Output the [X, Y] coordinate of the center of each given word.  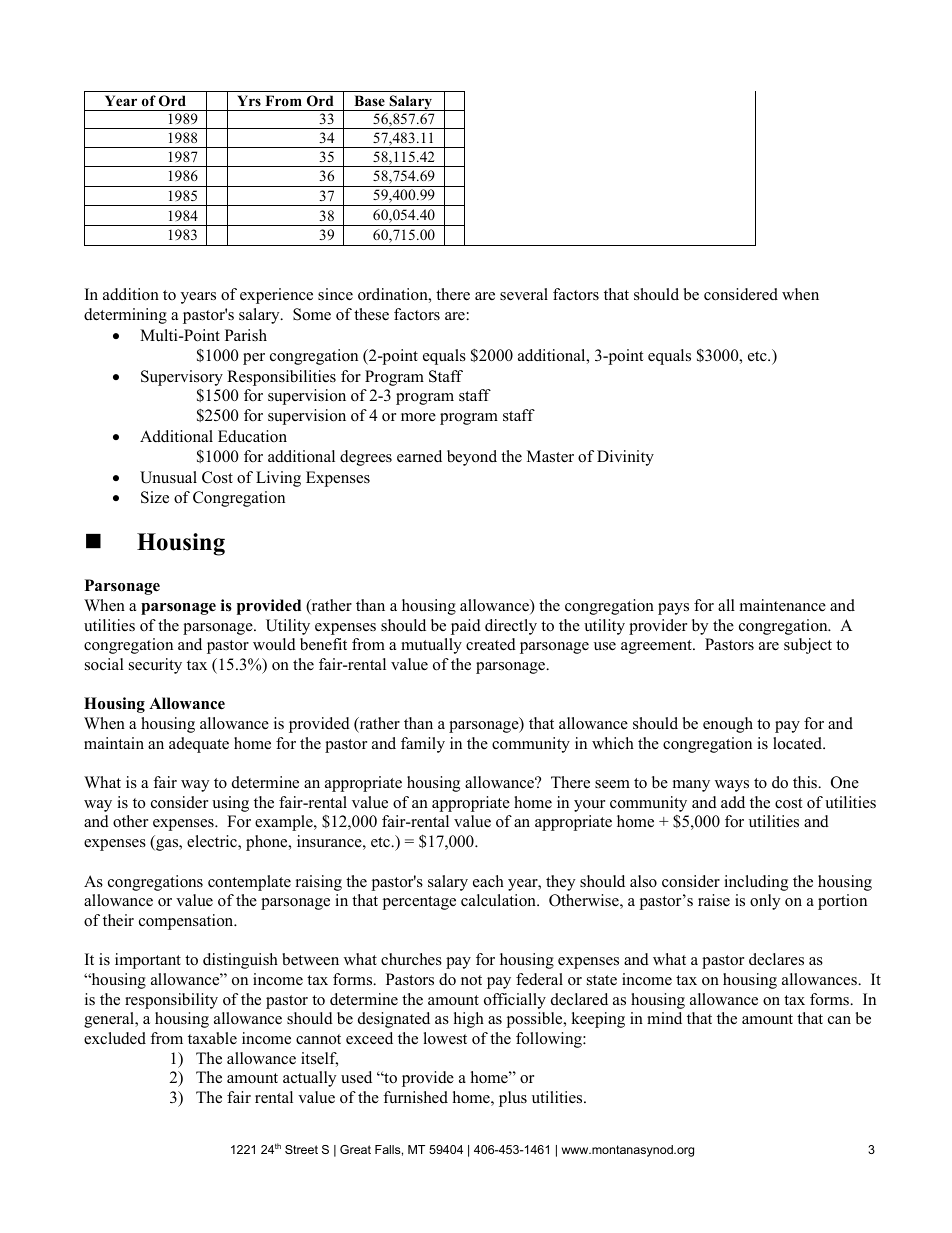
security [155, 666]
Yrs [249, 100]
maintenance [783, 605]
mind [664, 1018]
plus [513, 1099]
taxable [212, 1038]
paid [466, 627]
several [524, 294]
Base [369, 100]
